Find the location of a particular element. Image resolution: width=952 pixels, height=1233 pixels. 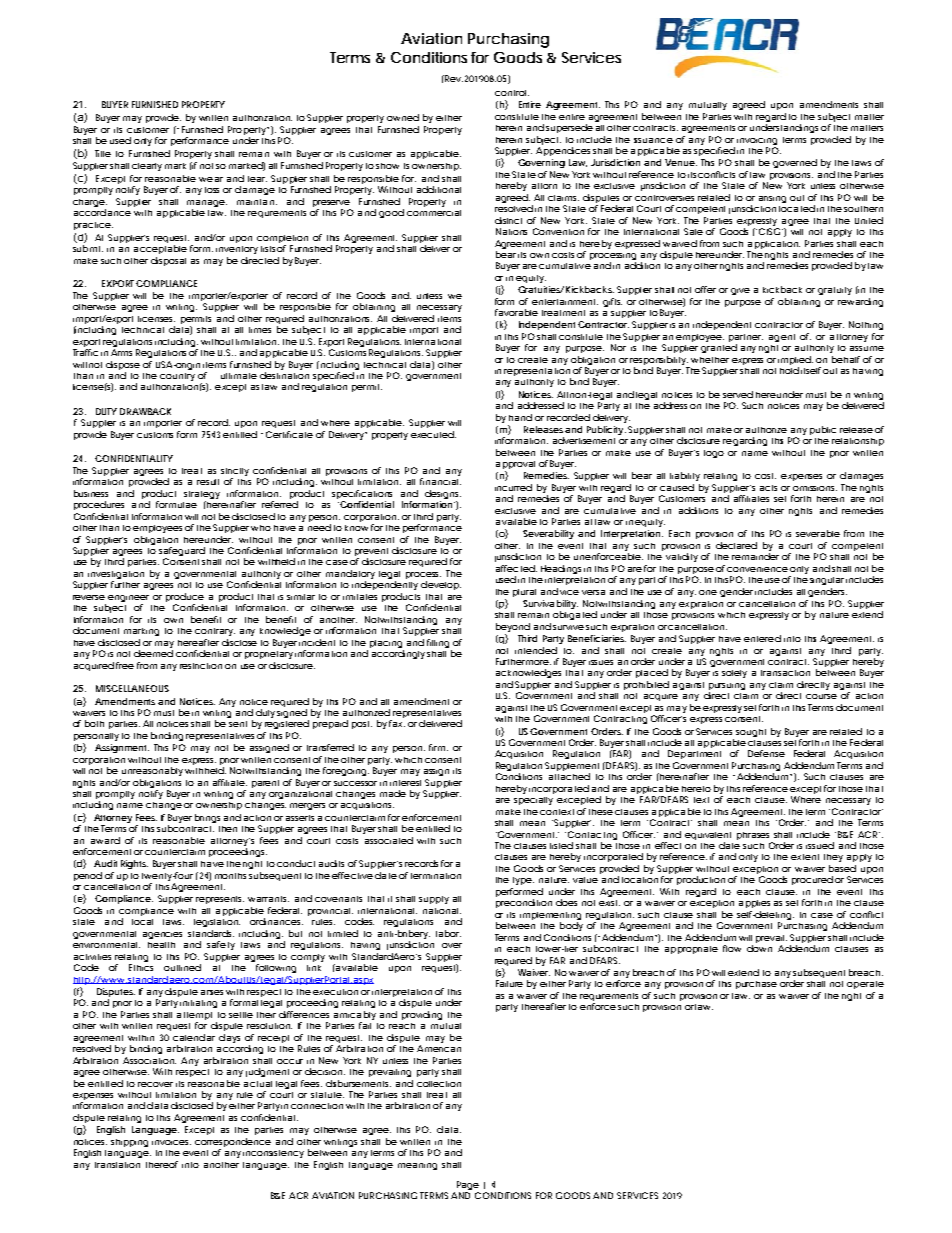

country is located at coordinates (177, 377).
